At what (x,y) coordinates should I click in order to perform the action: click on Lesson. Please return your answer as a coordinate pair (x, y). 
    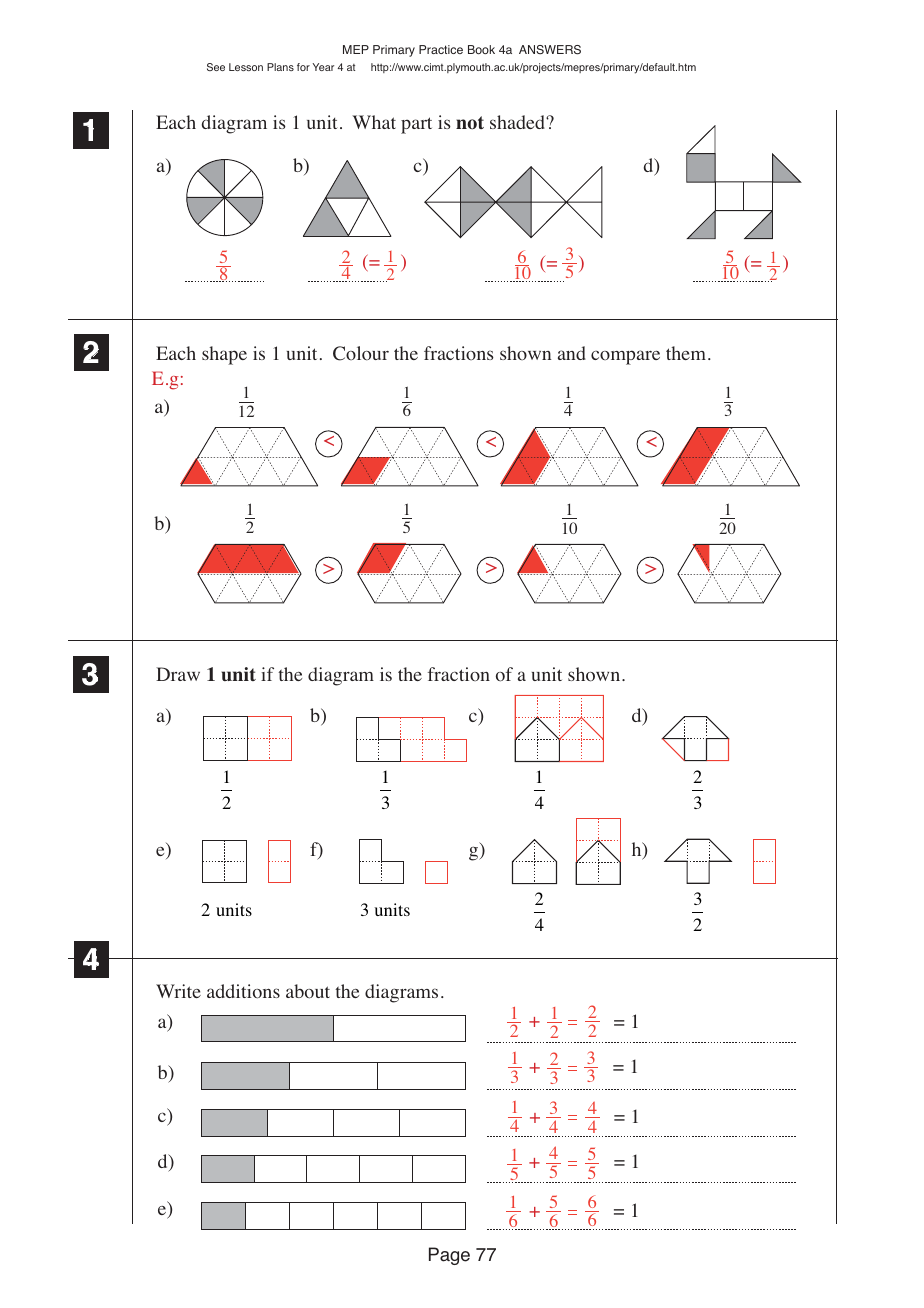
    Looking at the image, I should click on (246, 67).
